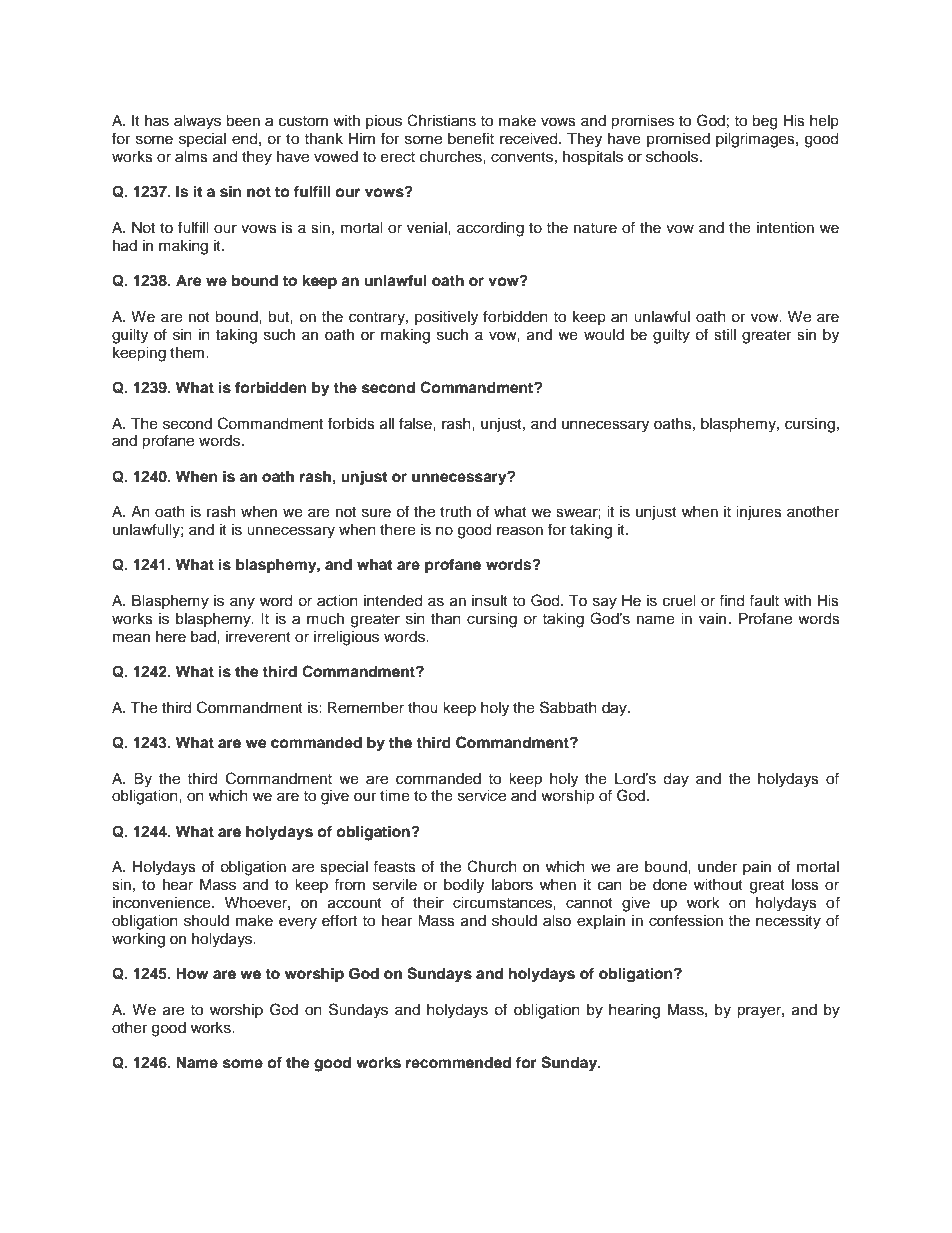 This screenshot has height=1233, width=952. What do you see at coordinates (764, 122) in the screenshot?
I see `beg` at bounding box center [764, 122].
